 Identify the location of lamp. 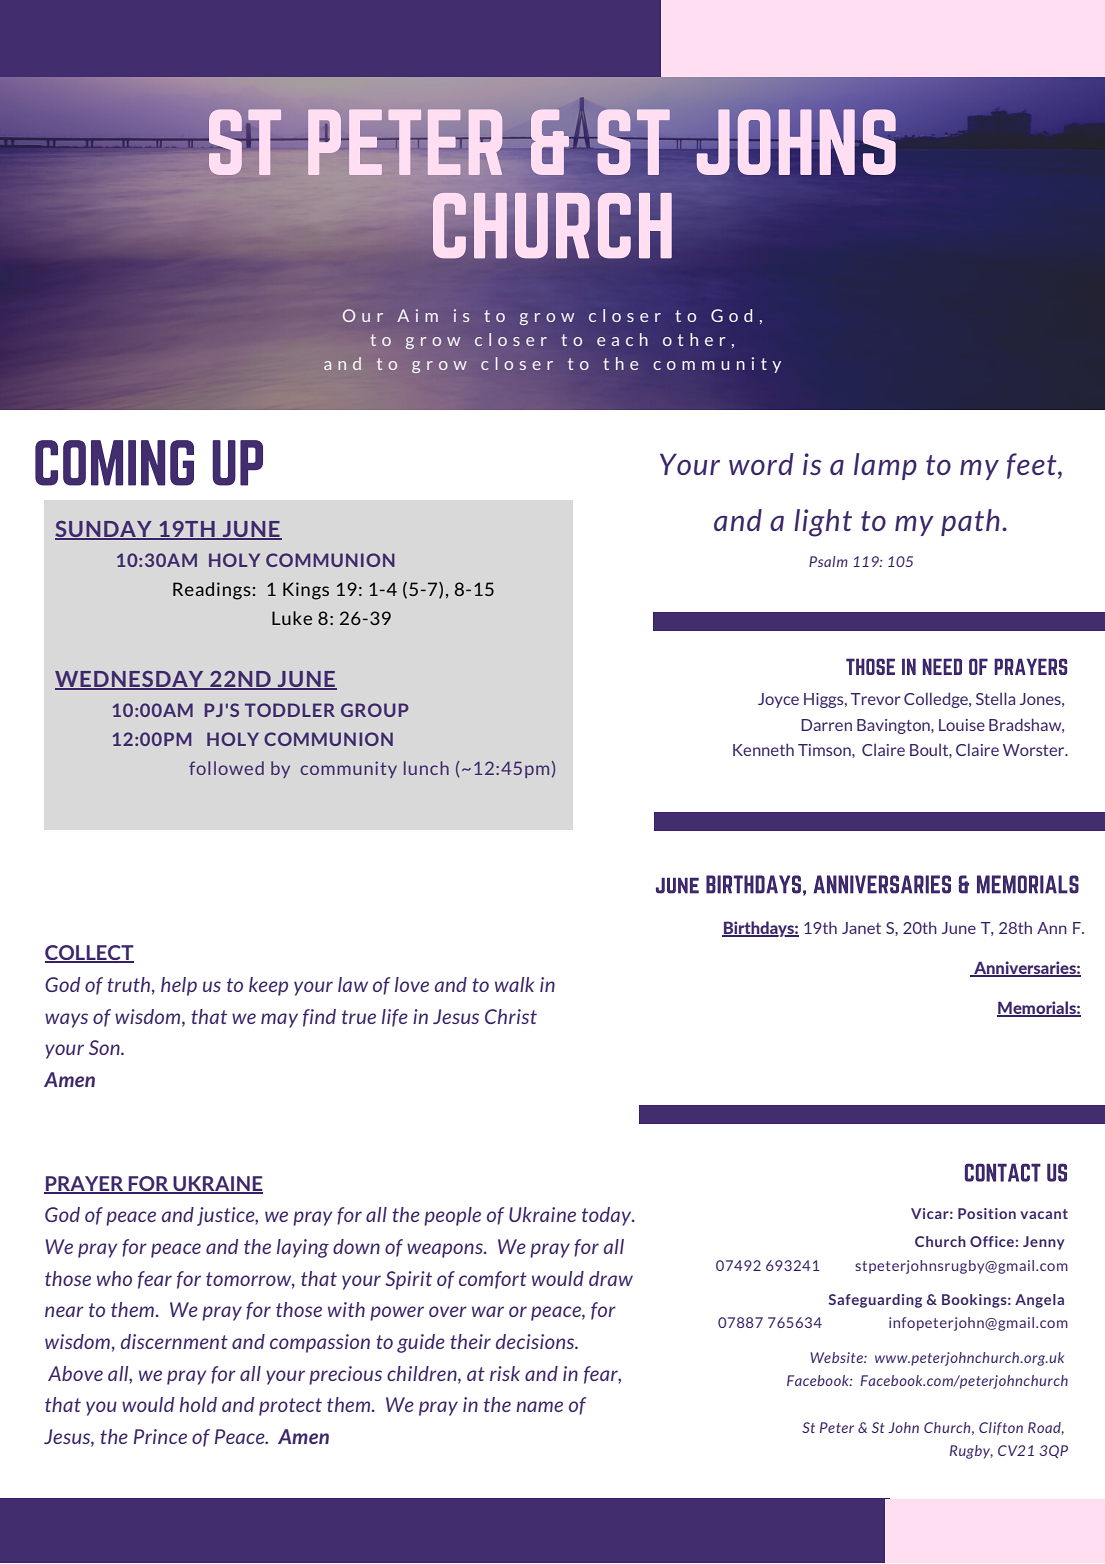
(885, 466).
